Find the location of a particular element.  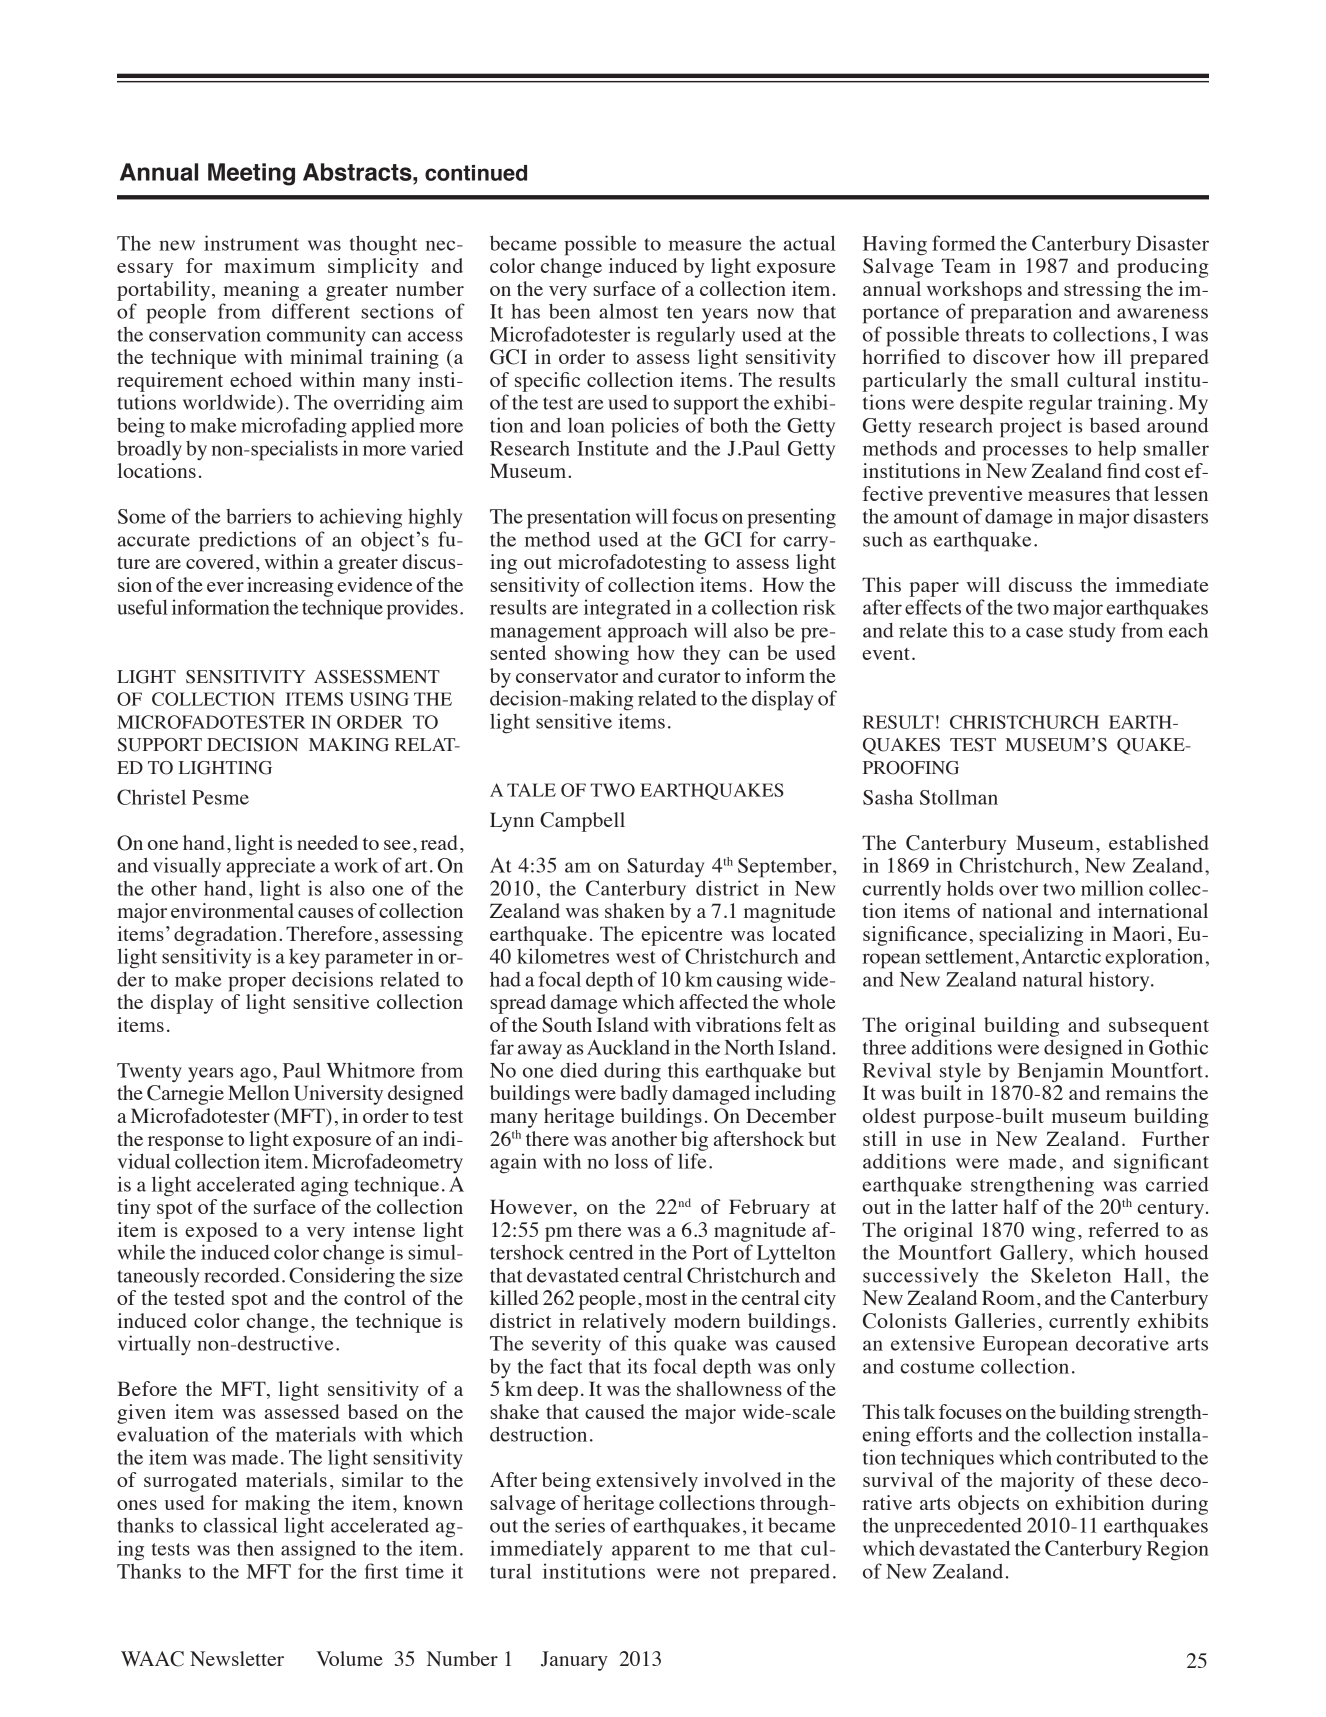

Newsletter is located at coordinates (237, 1658).
